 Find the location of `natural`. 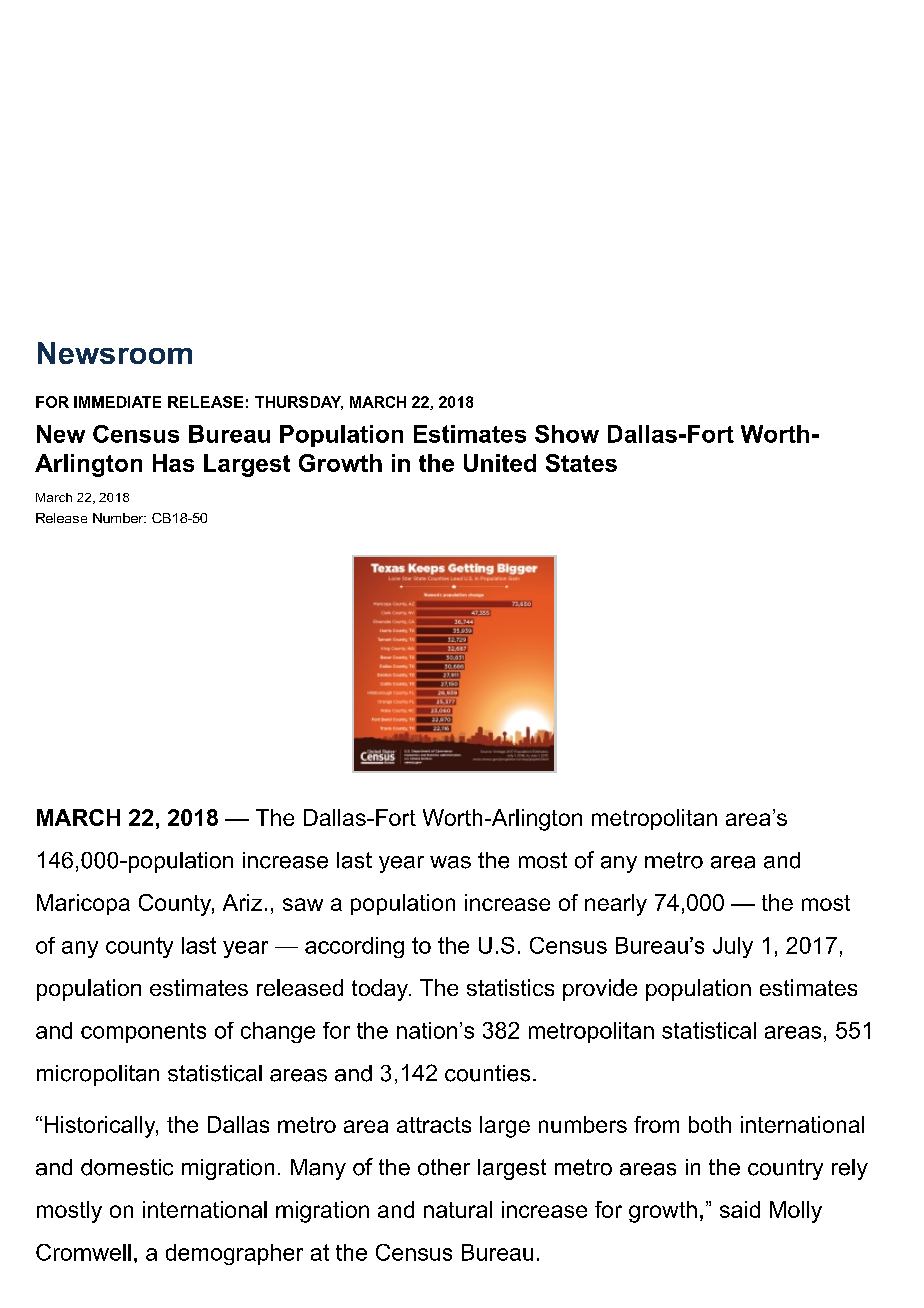

natural is located at coordinates (458, 1209).
